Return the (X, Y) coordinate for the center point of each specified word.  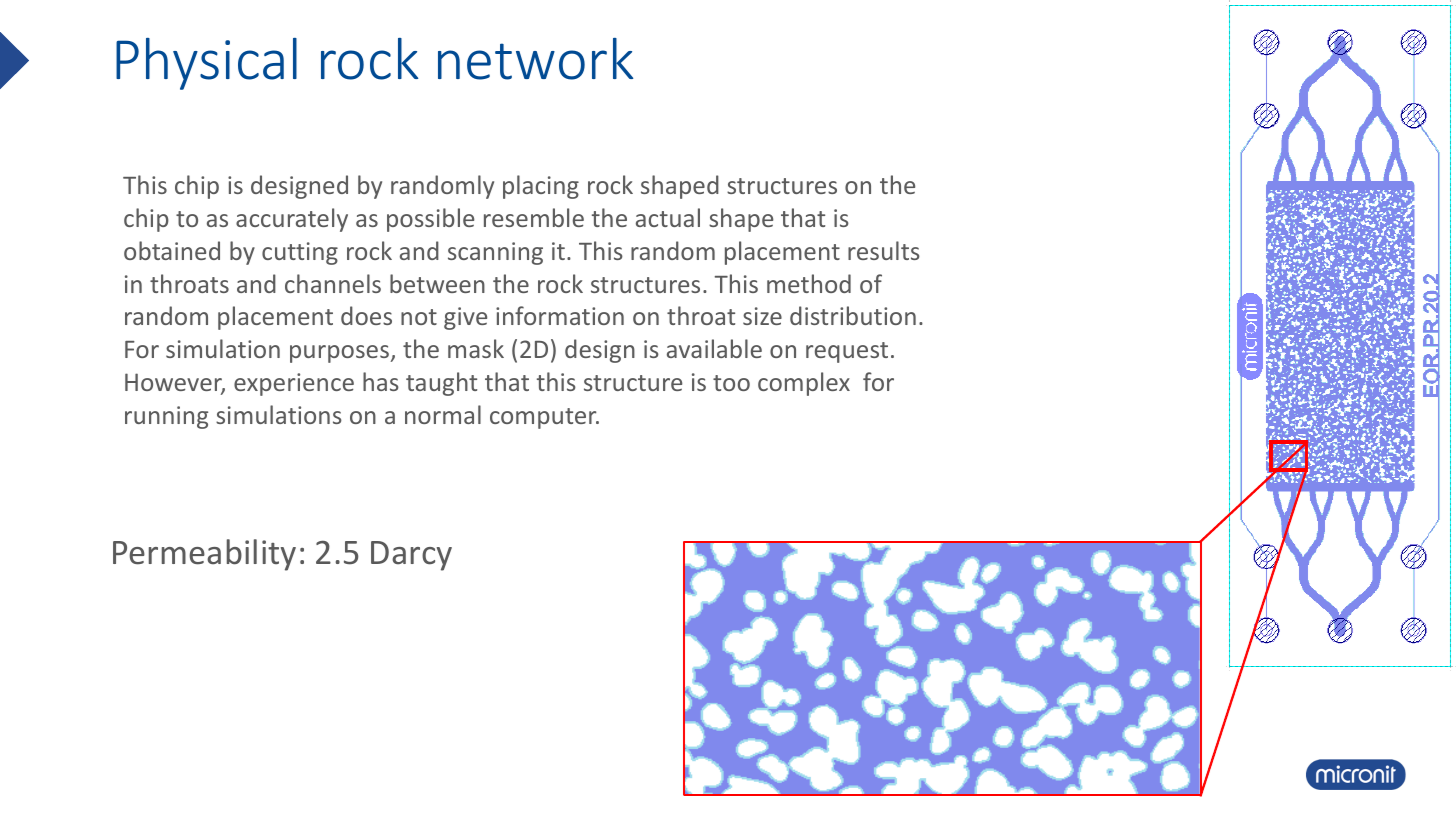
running (166, 417)
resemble (534, 217)
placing (541, 187)
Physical (206, 64)
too (731, 383)
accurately (292, 220)
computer (544, 418)
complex (804, 384)
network (535, 59)
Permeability (204, 555)
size (762, 316)
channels (333, 283)
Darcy (411, 556)
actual (668, 217)
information (560, 315)
